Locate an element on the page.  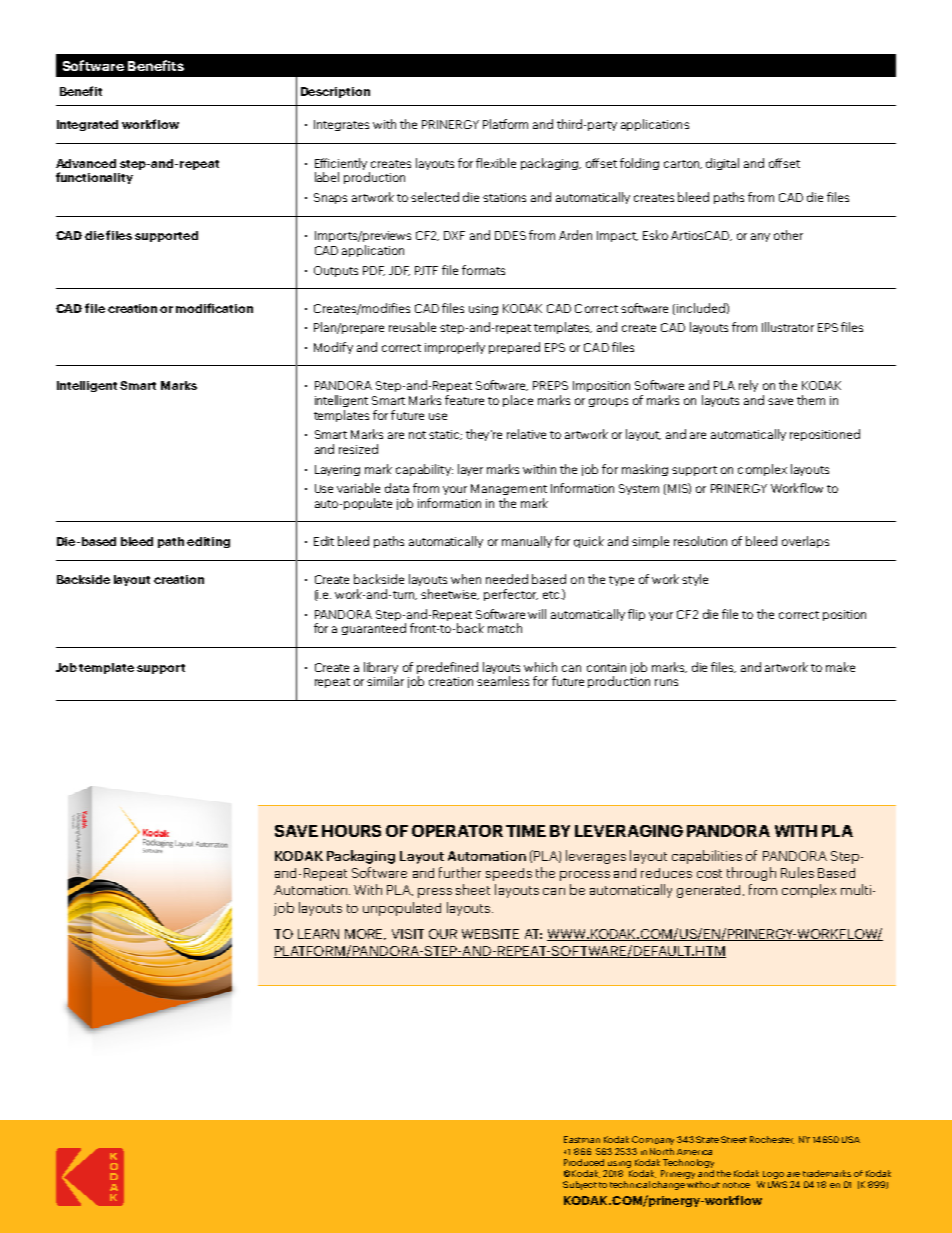
Street is located at coordinates (734, 1139).
